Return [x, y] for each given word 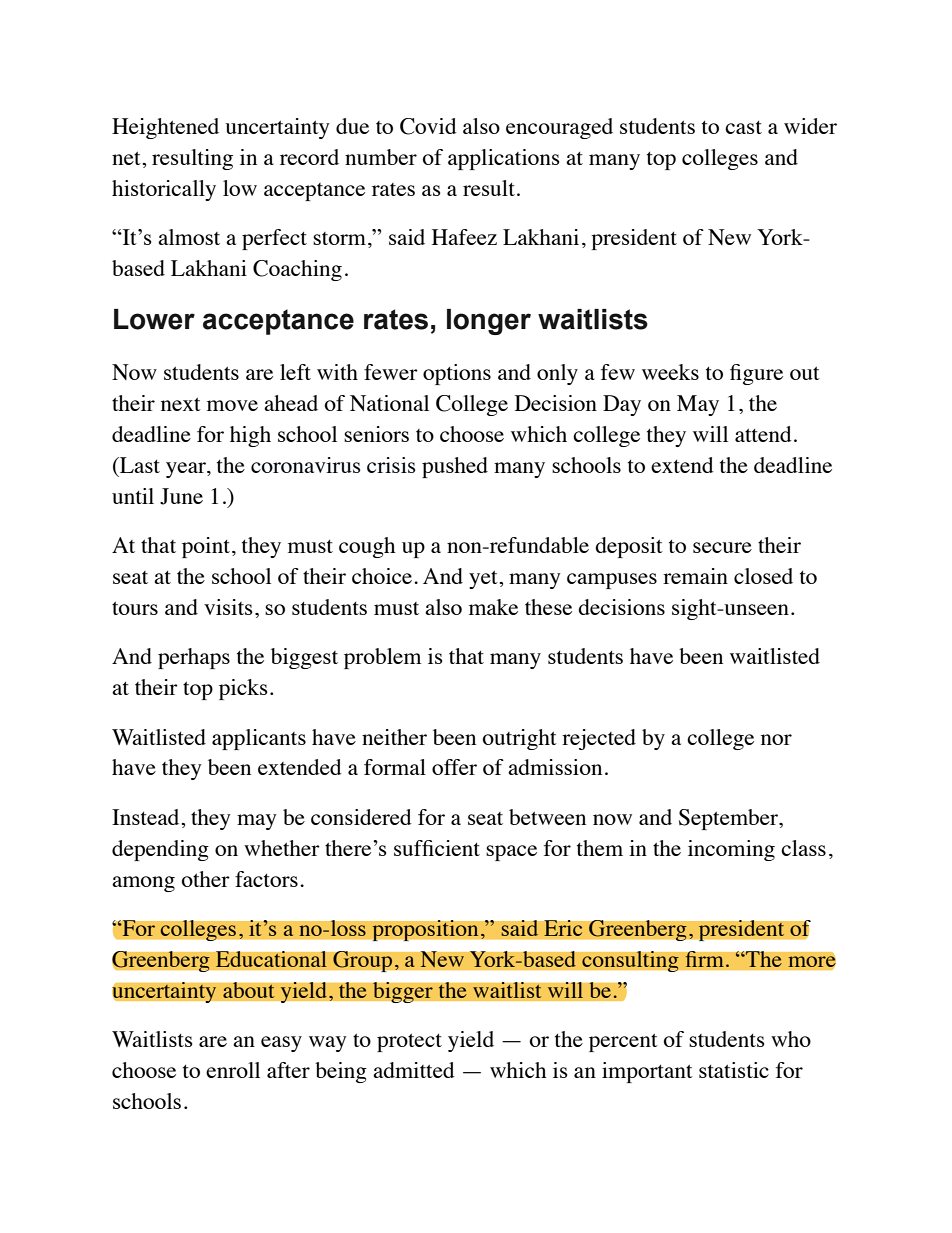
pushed [455, 467]
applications [503, 159]
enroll [233, 1070]
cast [743, 127]
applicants [259, 739]
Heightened [165, 128]
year [187, 470]
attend [763, 434]
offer [454, 767]
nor [776, 739]
